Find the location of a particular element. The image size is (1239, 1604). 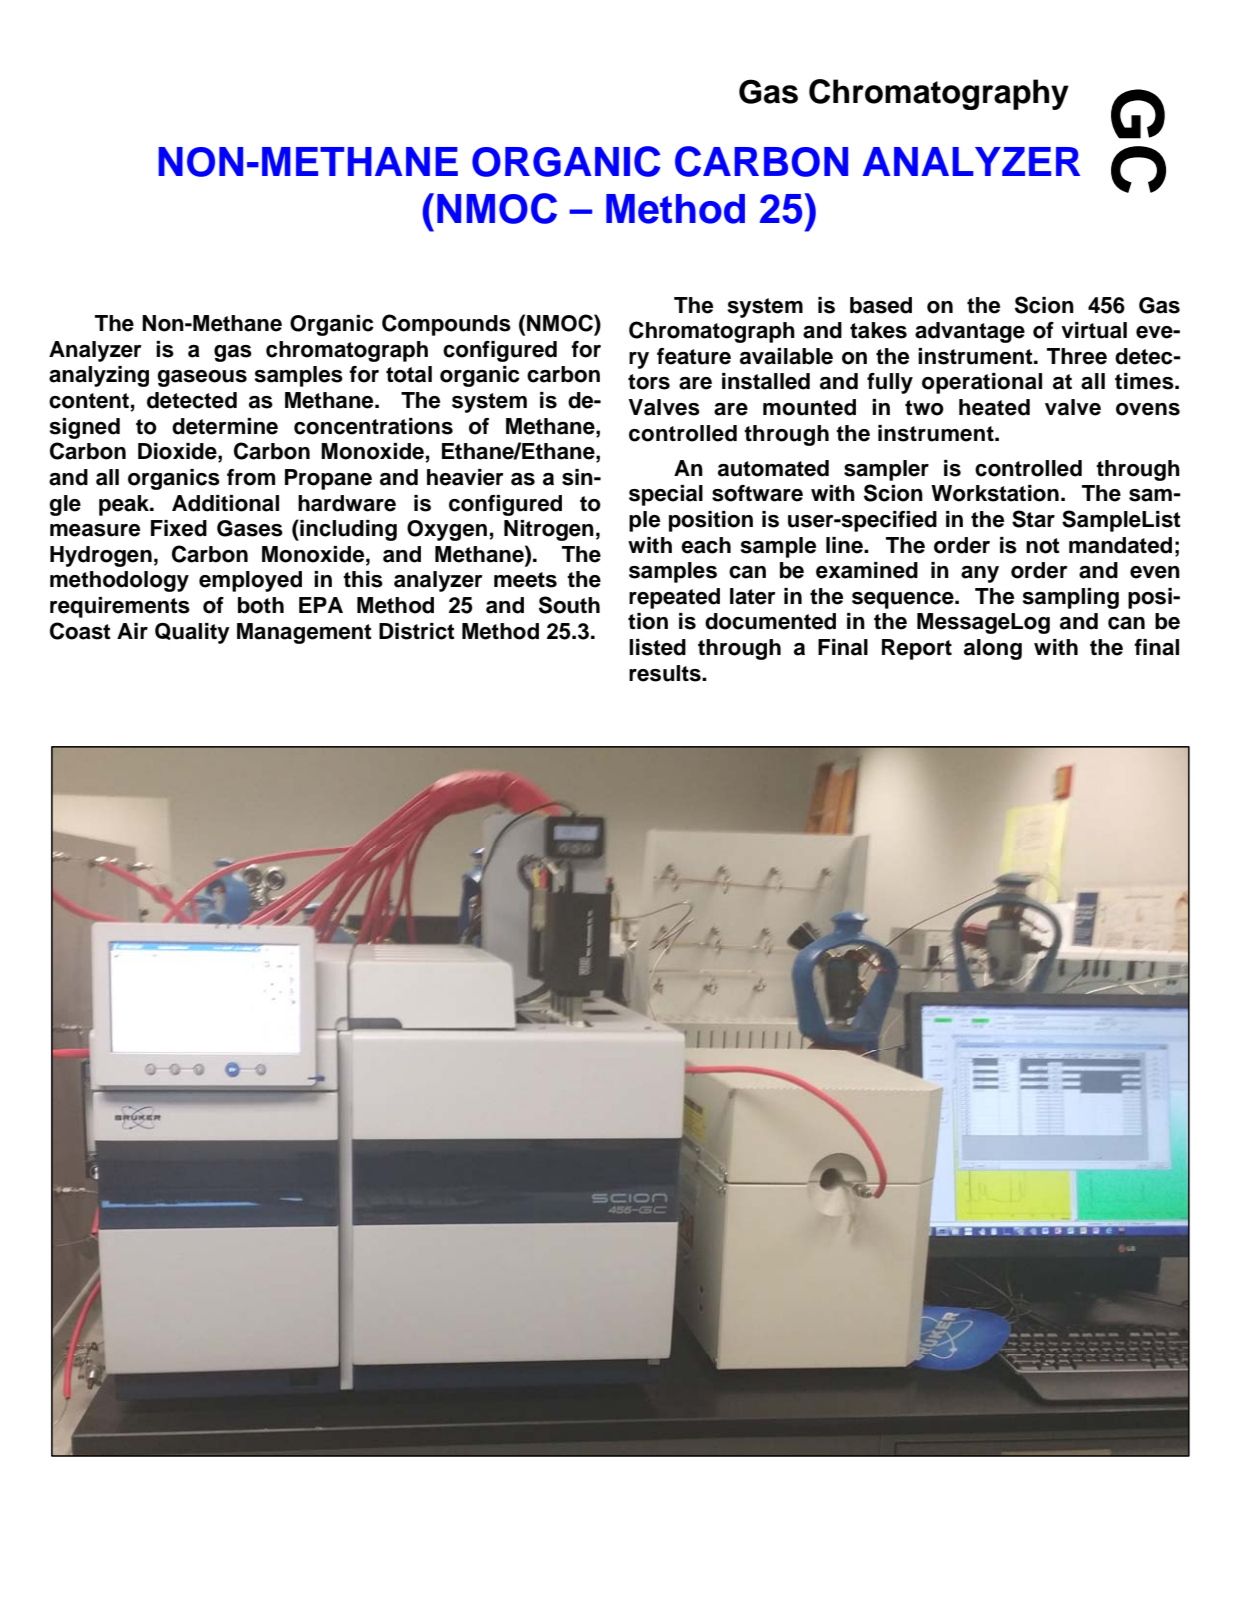

special is located at coordinates (666, 495).
